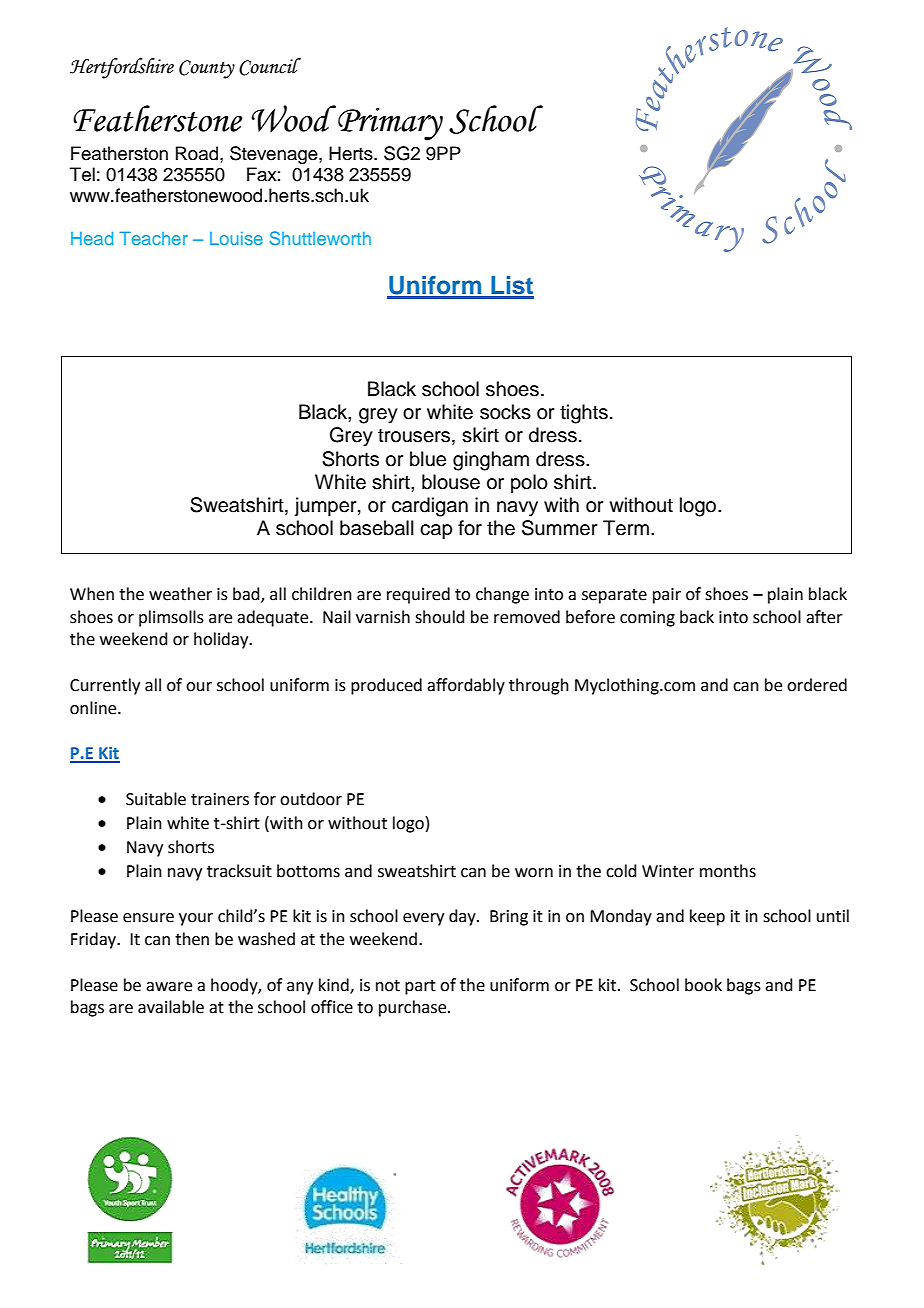 This image has width=924, height=1308. What do you see at coordinates (207, 69) in the image?
I see `County` at bounding box center [207, 69].
